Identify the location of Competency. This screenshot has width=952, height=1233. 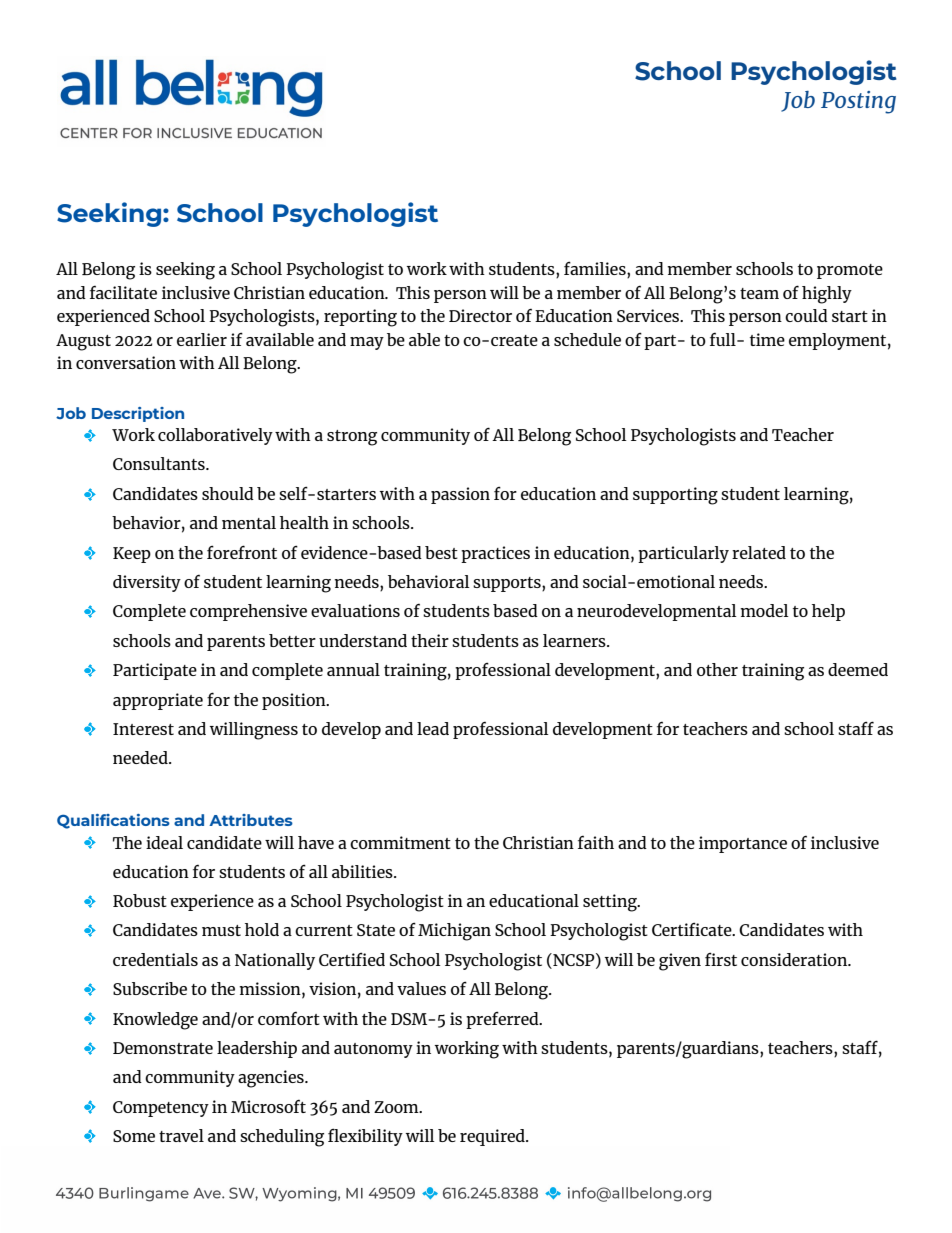
(161, 1109).
